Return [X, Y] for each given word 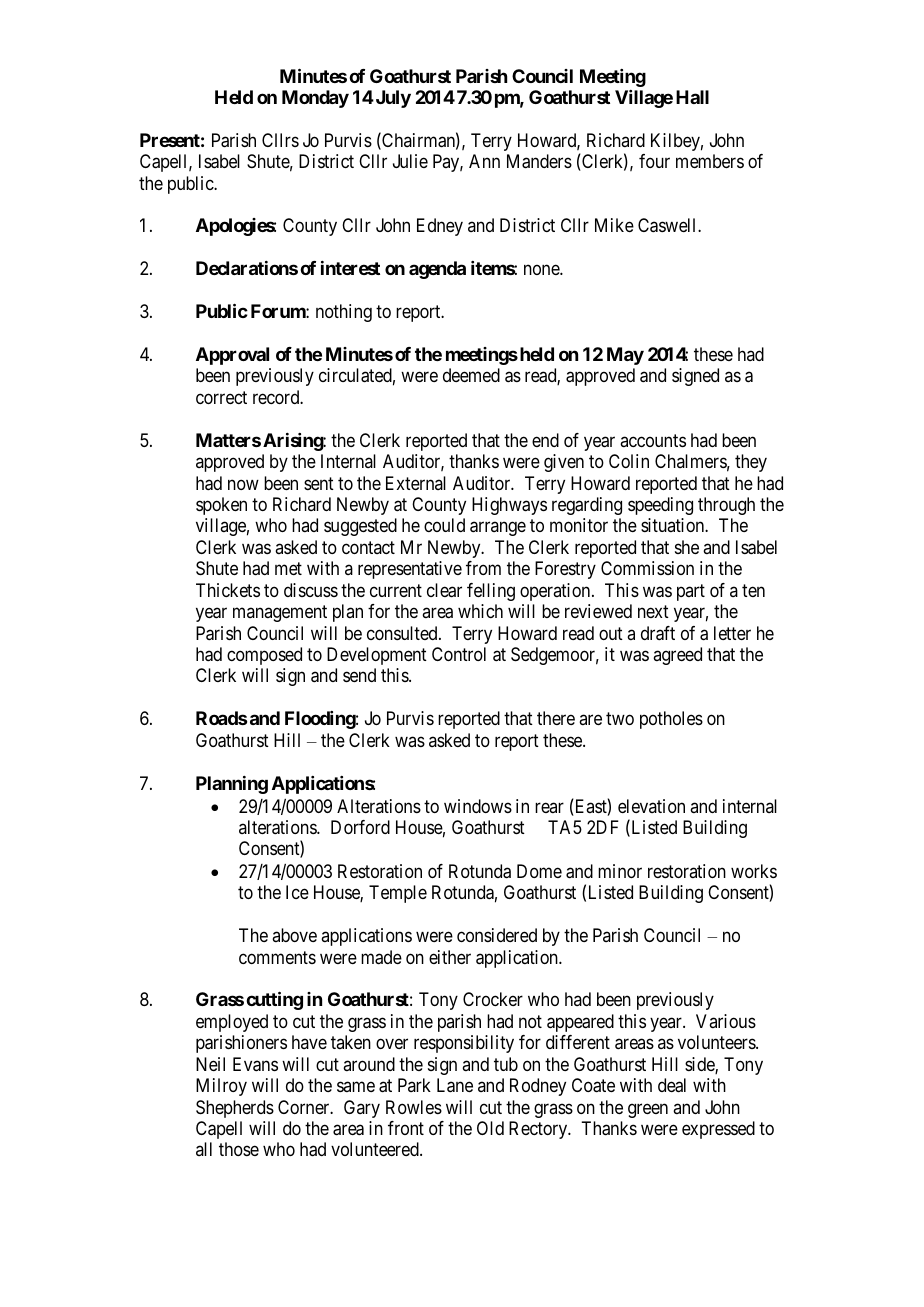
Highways [509, 506]
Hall [692, 97]
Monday [315, 99]
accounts [653, 440]
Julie [410, 161]
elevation [651, 806]
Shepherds [235, 1109]
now [243, 484]
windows [478, 806]
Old [490, 1128]
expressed [718, 1130]
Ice [297, 892]
